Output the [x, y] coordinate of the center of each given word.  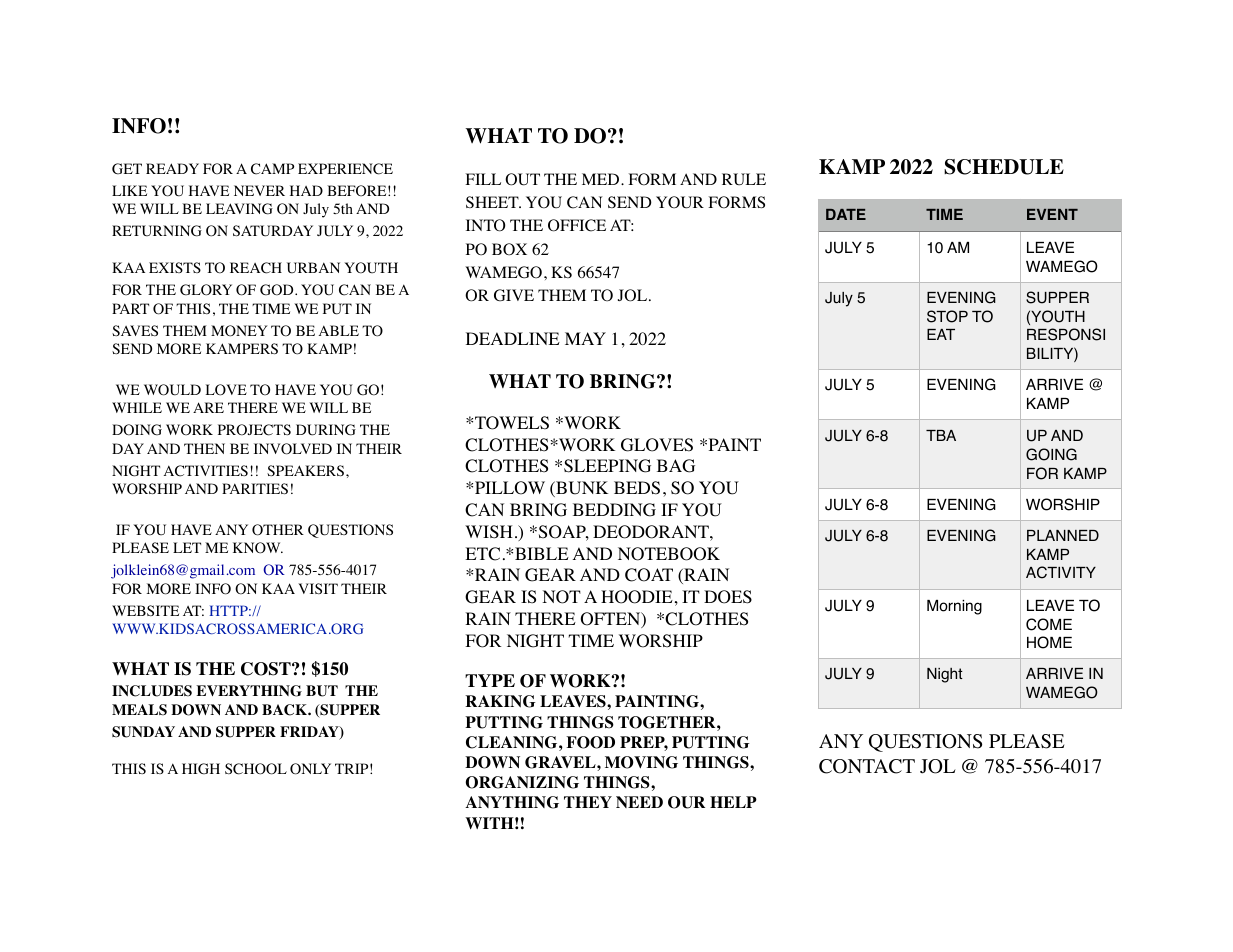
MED [602, 179]
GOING [1051, 454]
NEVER [259, 190]
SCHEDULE [1004, 167]
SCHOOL [256, 769]
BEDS [637, 488]
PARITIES [255, 488]
